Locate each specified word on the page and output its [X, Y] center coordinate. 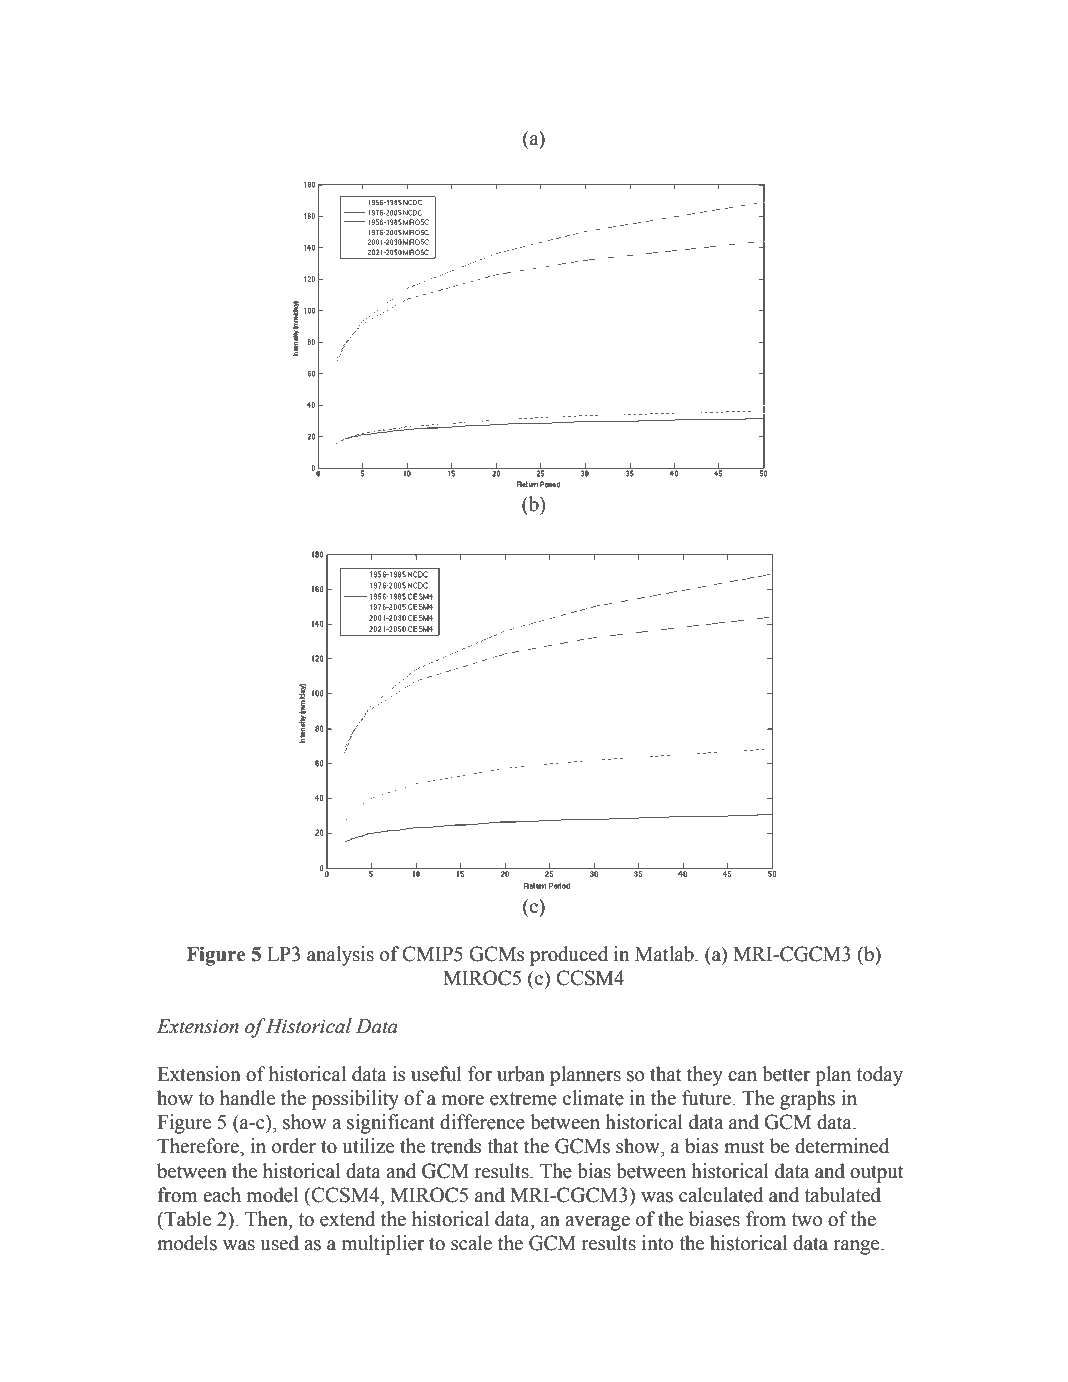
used [279, 1243]
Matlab [665, 954]
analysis [340, 956]
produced [569, 956]
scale [471, 1243]
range [857, 1247]
